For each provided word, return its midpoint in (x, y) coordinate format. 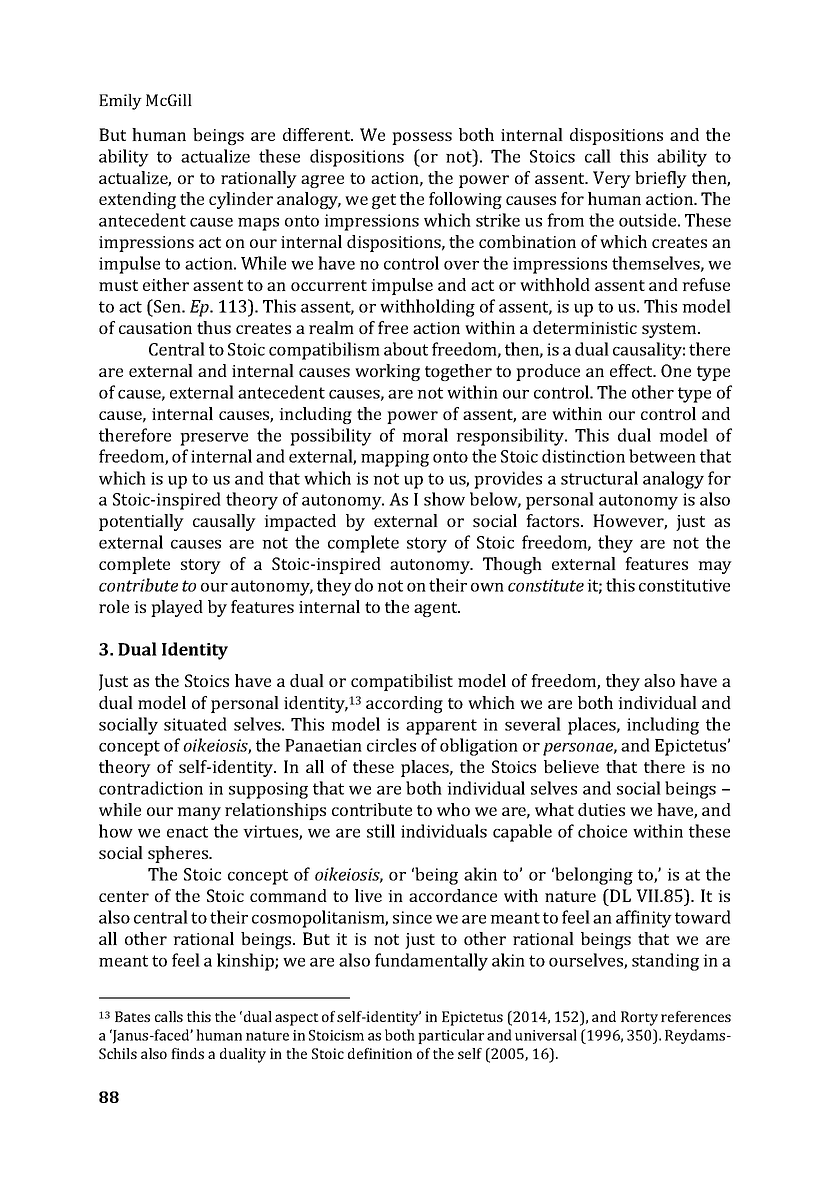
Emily (120, 102)
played (177, 608)
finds (187, 1053)
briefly (661, 179)
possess (422, 138)
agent (437, 609)
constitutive (684, 585)
